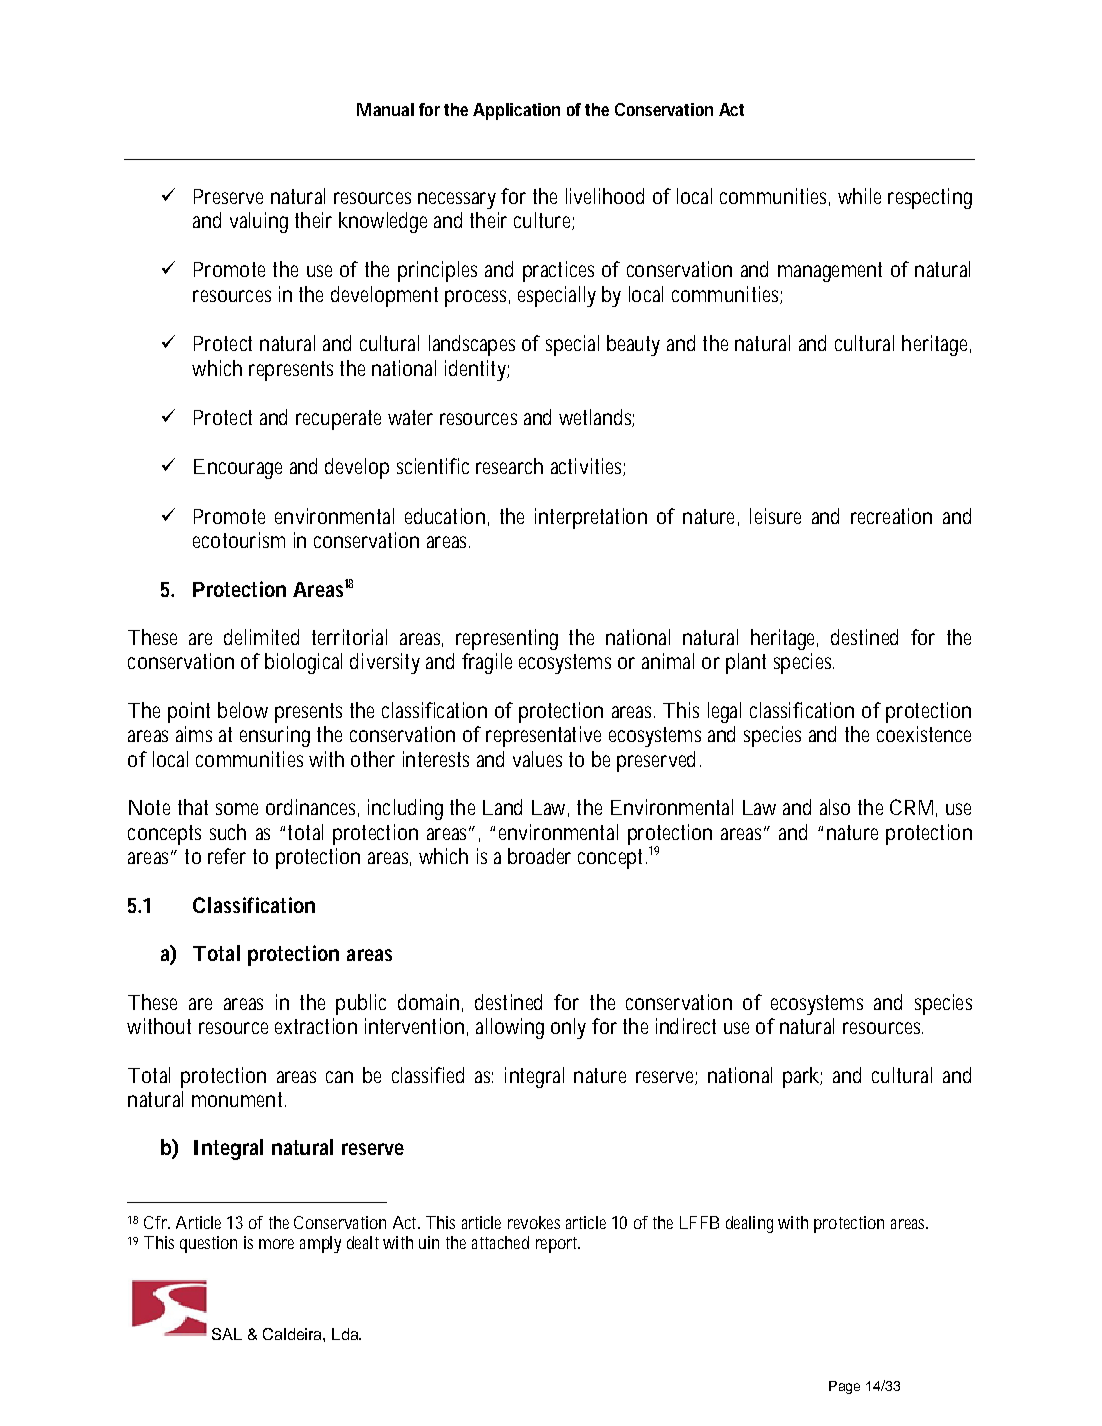 The height and width of the screenshot is (1426, 1102). Describe the element at coordinates (835, 807) in the screenshot. I see `also` at that location.
